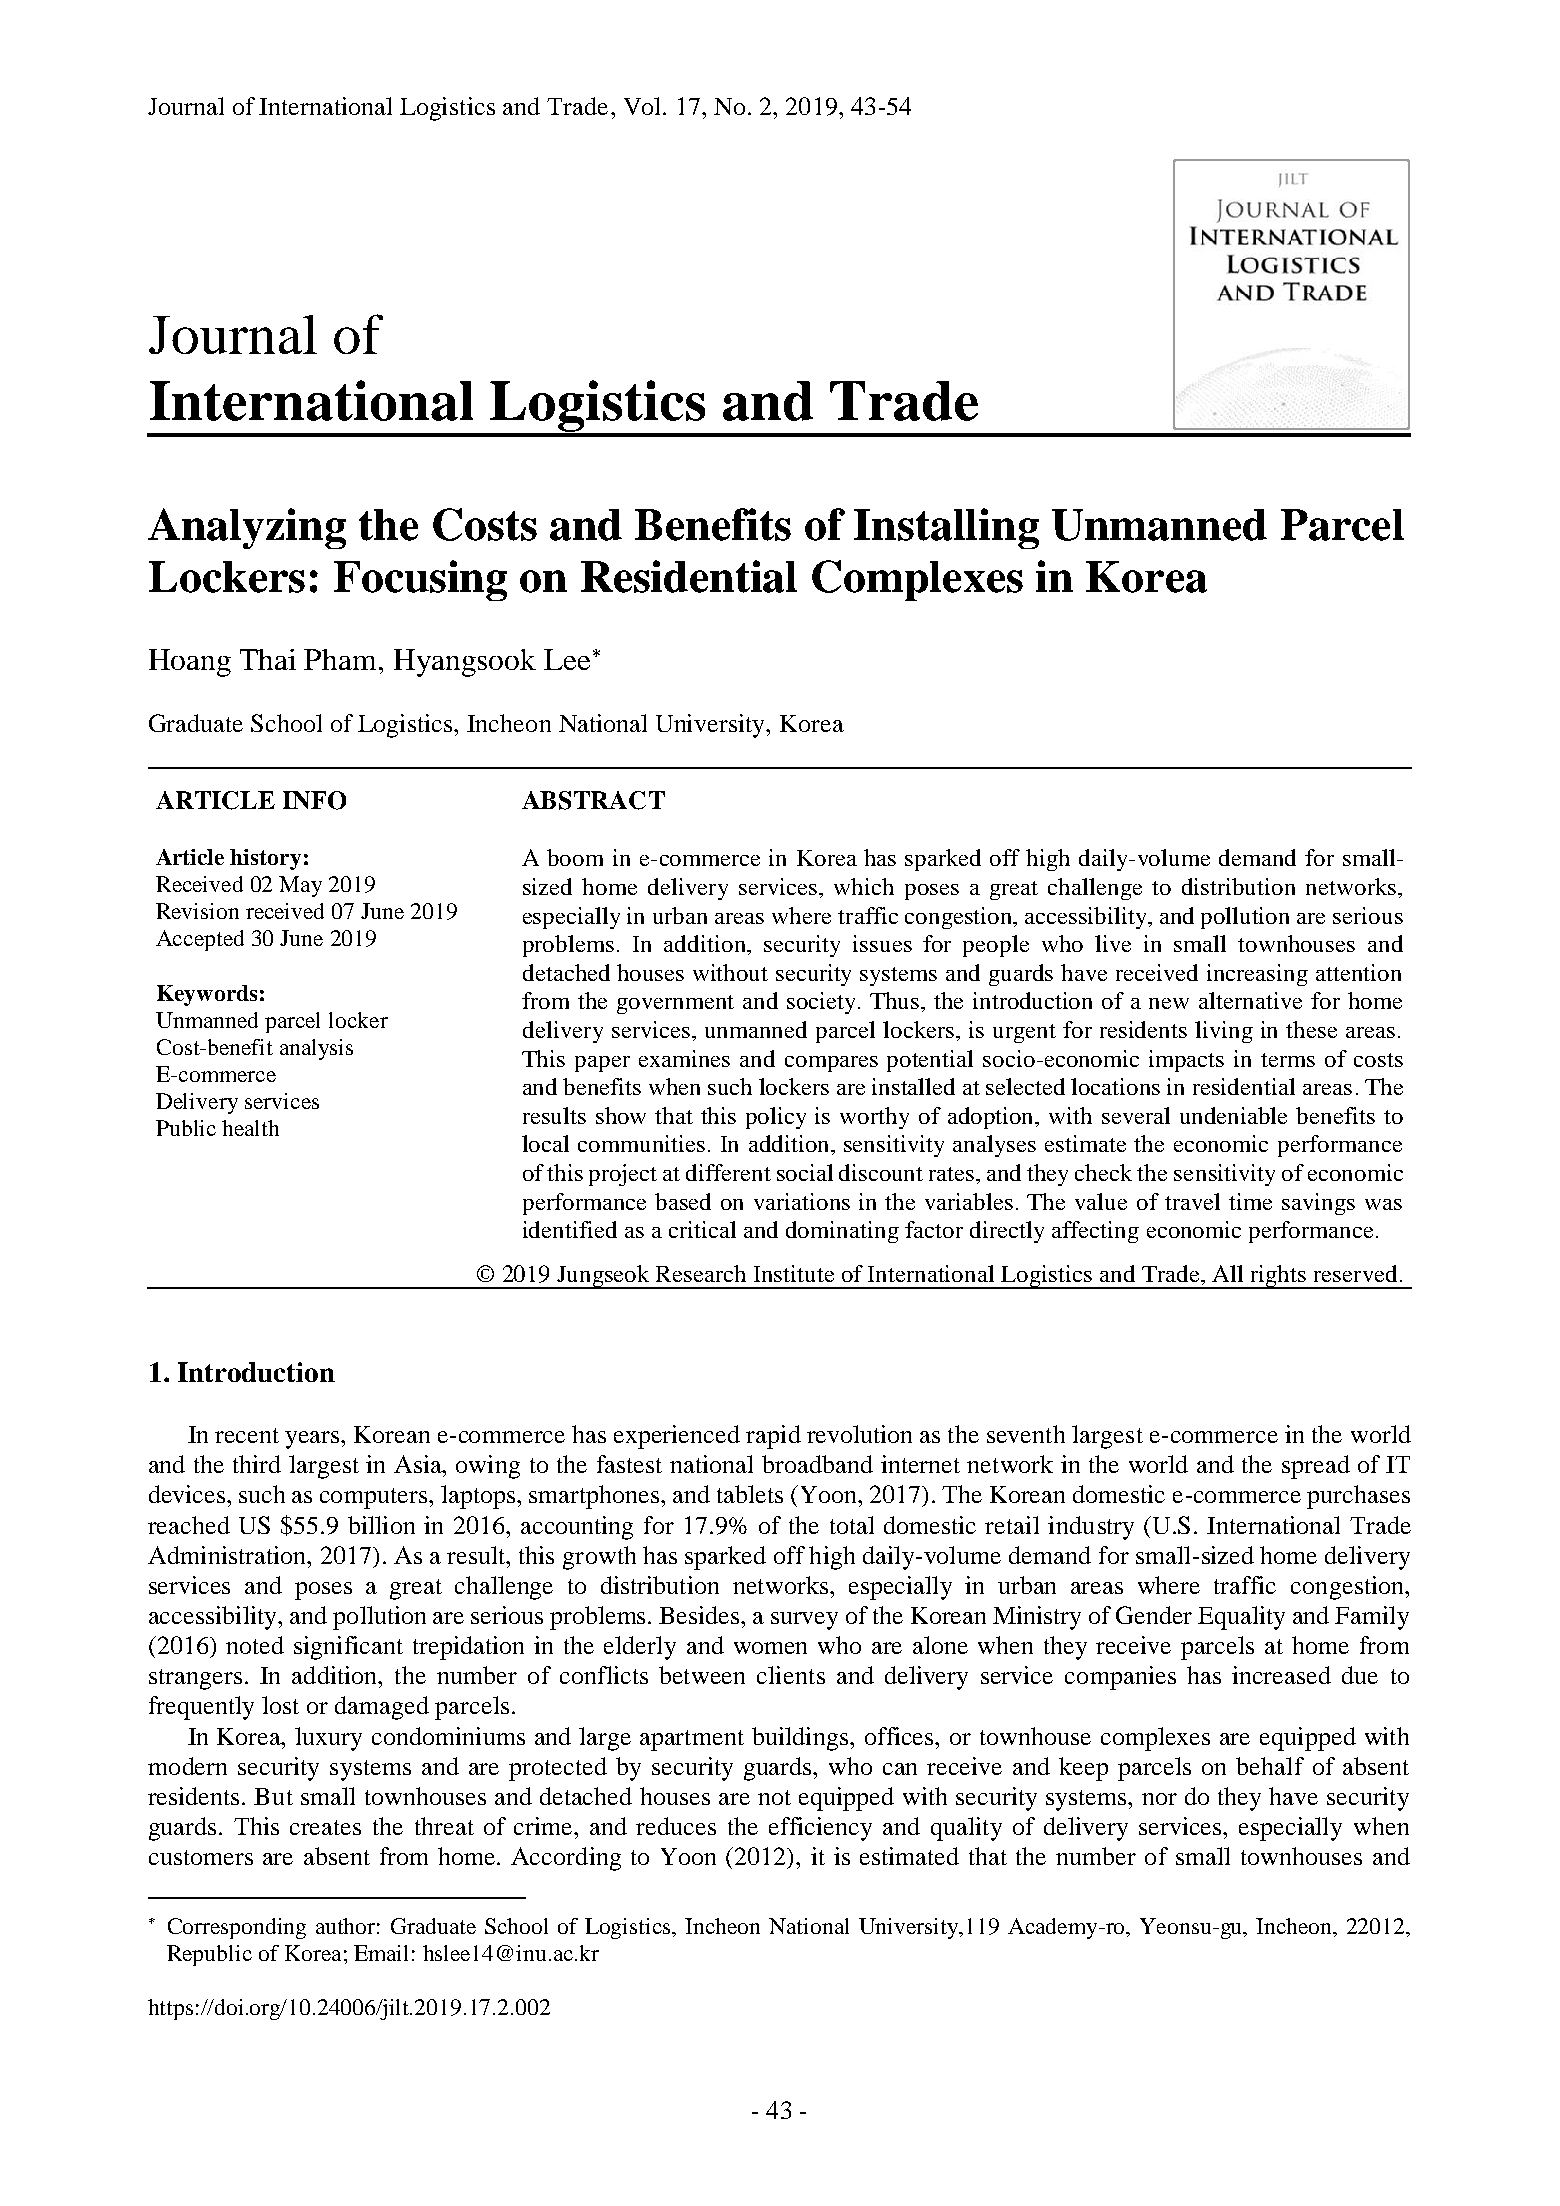 This screenshot has width=1560, height=2206. What do you see at coordinates (1257, 975) in the screenshot?
I see `increasing` at bounding box center [1257, 975].
